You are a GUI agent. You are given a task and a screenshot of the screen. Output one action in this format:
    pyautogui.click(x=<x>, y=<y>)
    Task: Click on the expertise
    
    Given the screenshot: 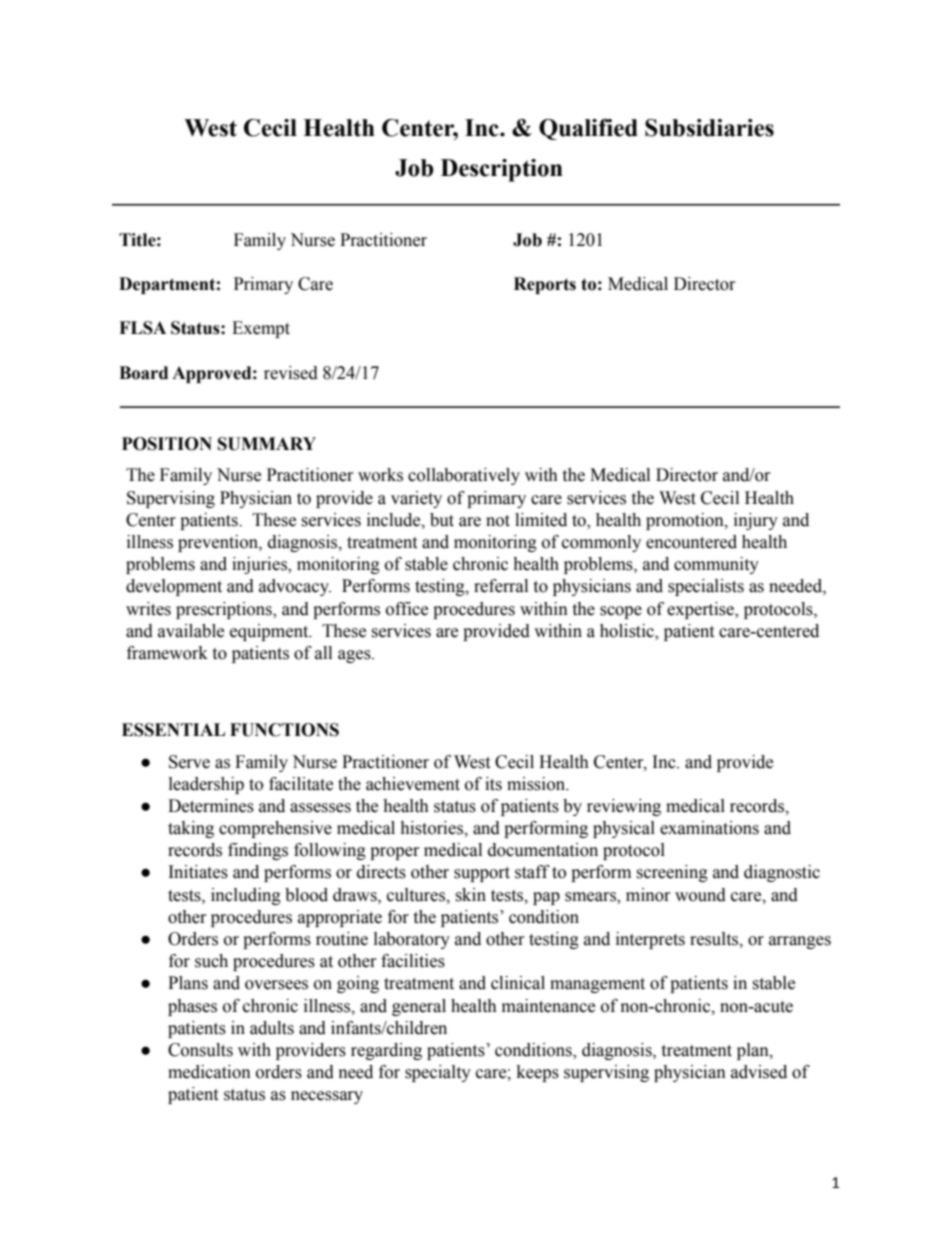 What is the action you would take?
    pyautogui.click(x=701, y=610)
